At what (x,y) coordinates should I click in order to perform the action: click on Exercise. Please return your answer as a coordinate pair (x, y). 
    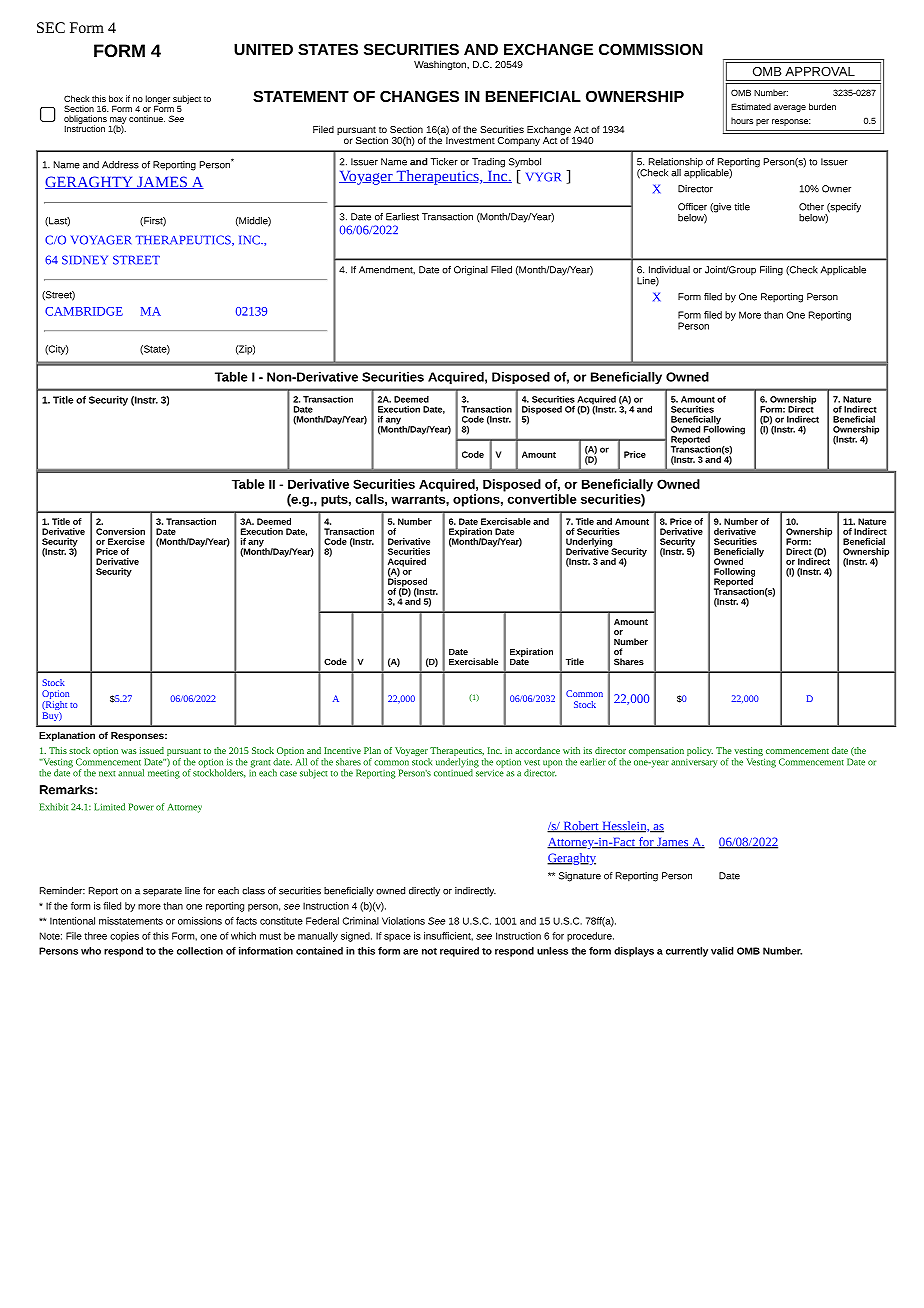
    Looking at the image, I should click on (126, 541).
